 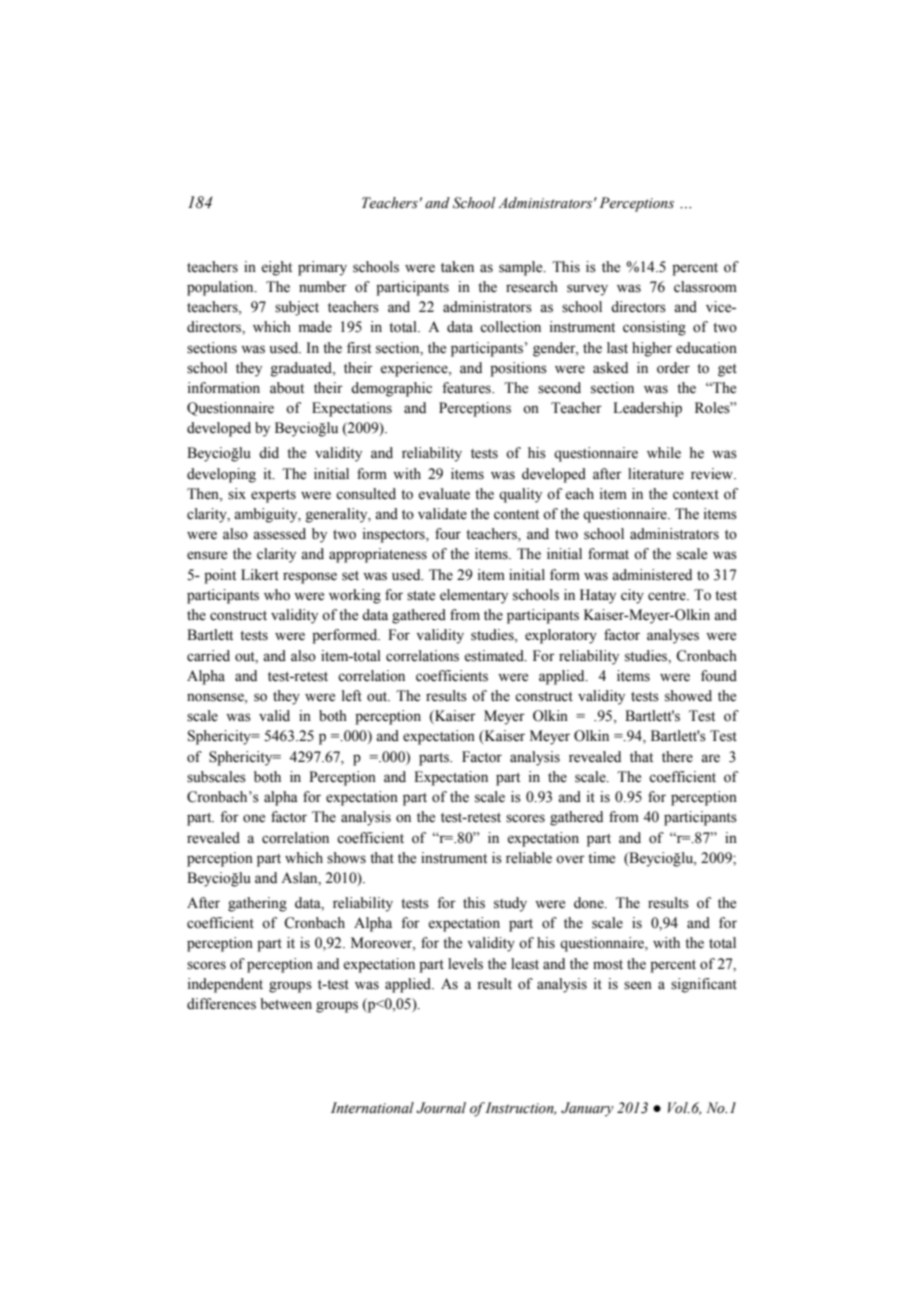 I want to click on showed, so click(x=688, y=696).
